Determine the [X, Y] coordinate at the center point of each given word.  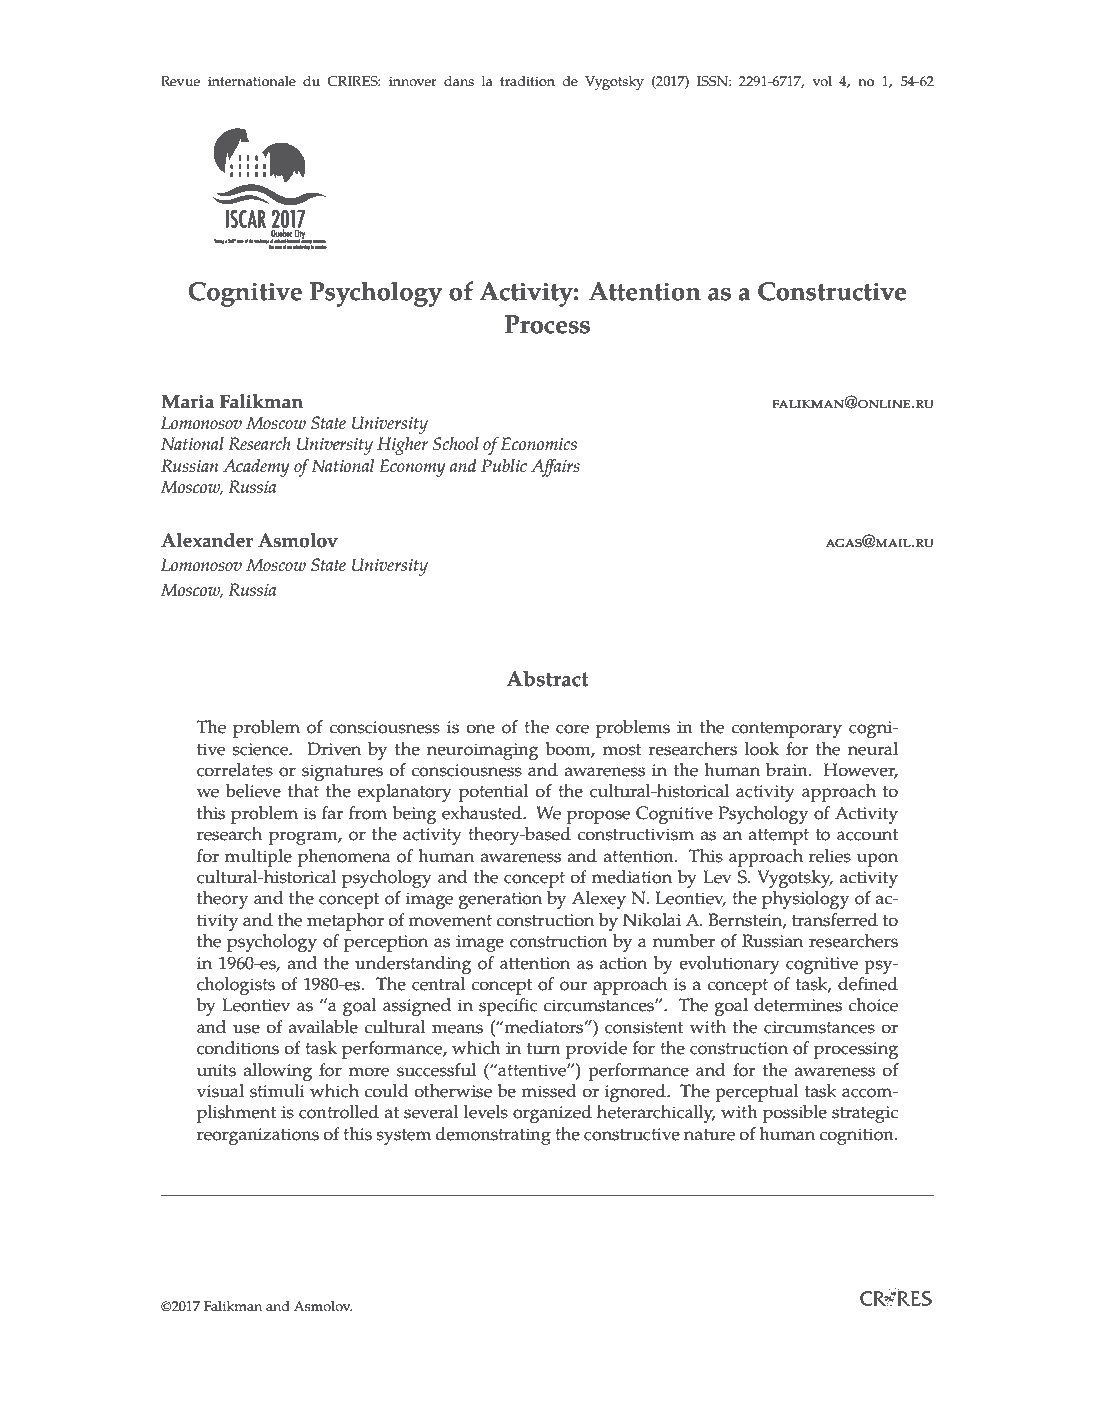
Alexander [207, 540]
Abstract [548, 679]
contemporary [786, 730]
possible [795, 1114]
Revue [180, 81]
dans [459, 81]
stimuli [277, 1091]
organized [552, 1114]
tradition [527, 81]
